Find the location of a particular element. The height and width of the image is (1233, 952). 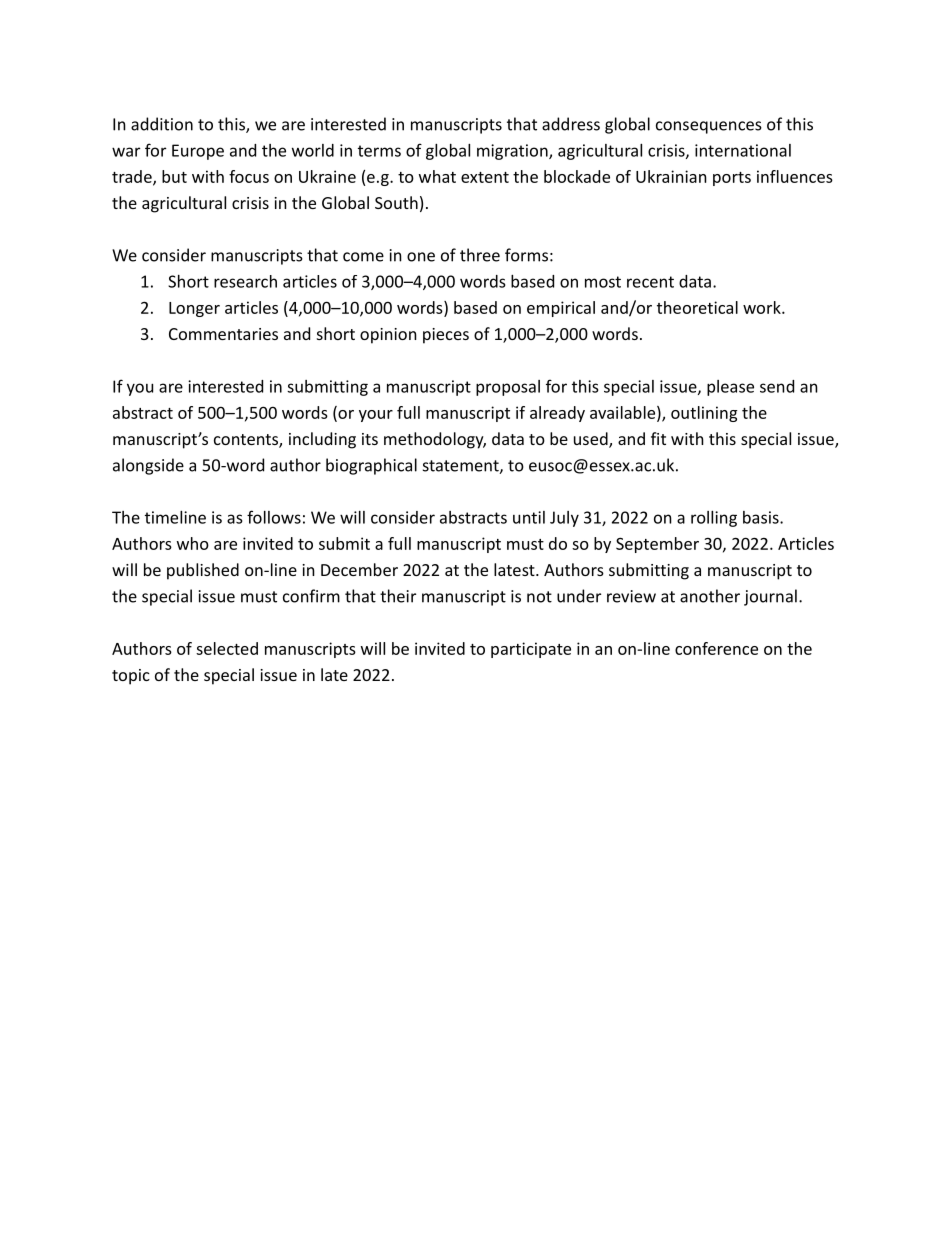

proposal is located at coordinates (508, 388).
